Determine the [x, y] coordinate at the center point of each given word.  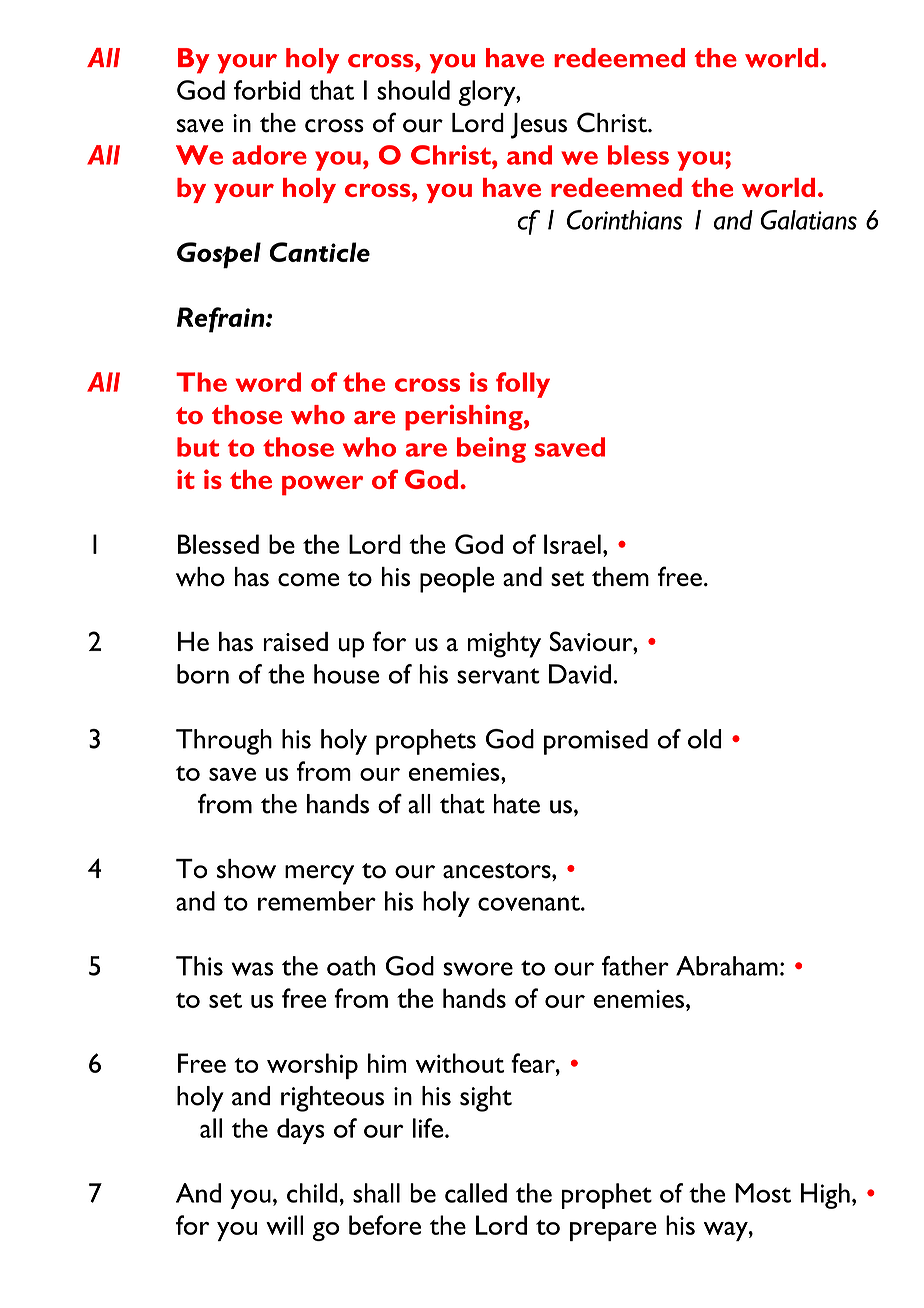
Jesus [539, 126]
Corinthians [624, 220]
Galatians [809, 220]
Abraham [727, 966]
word [268, 382]
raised [295, 641]
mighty [504, 645]
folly [523, 385]
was [252, 969]
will [285, 1225]
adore [269, 155]
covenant [530, 903]
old [705, 739]
